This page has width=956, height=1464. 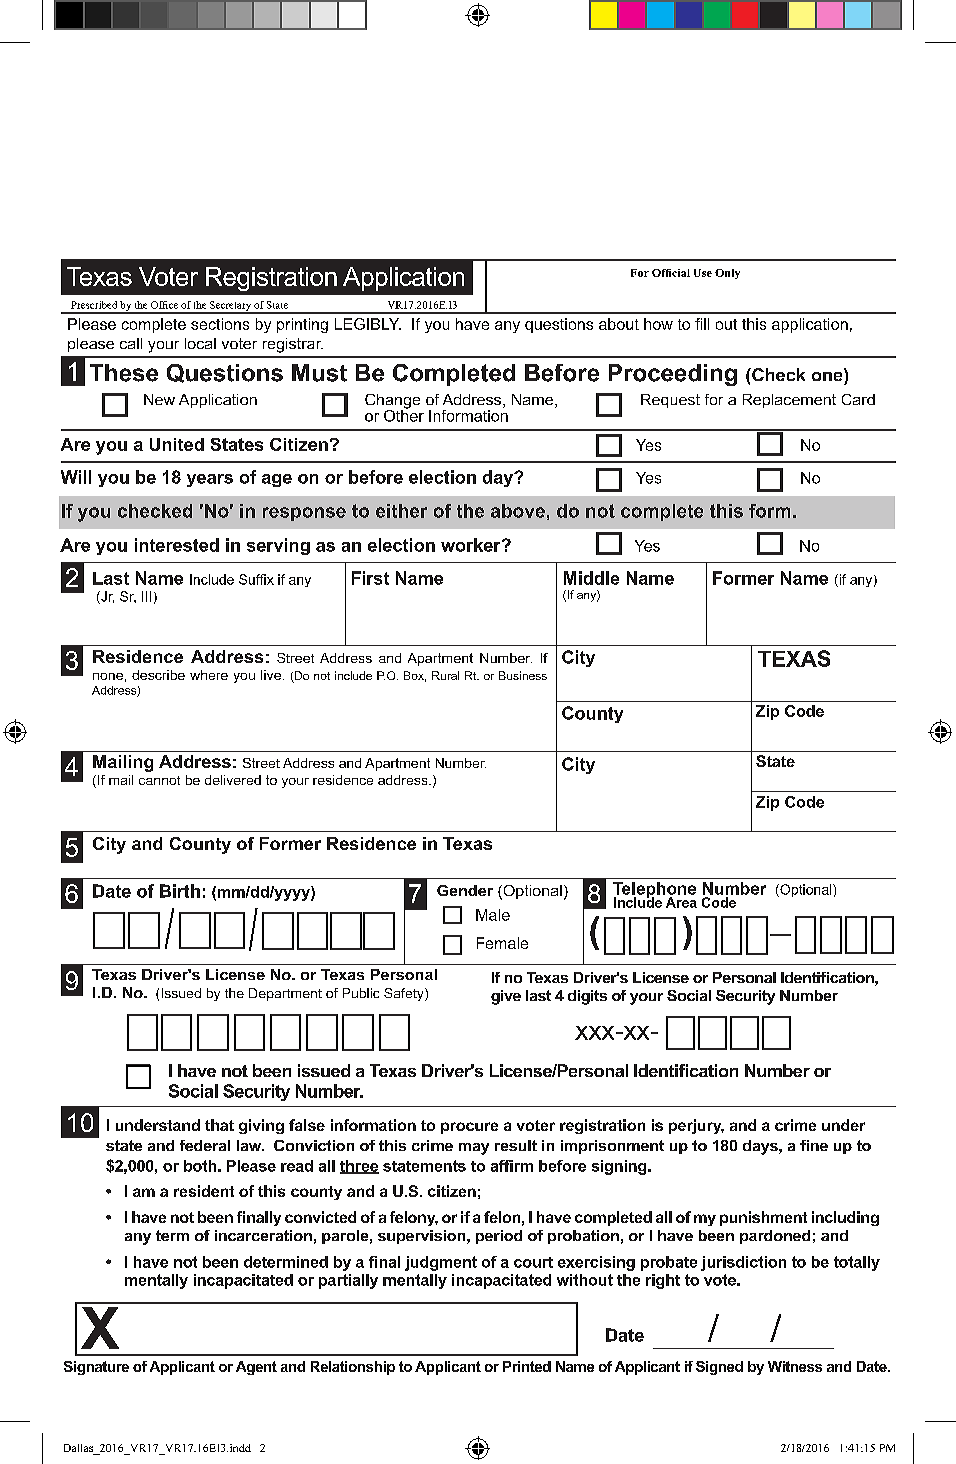 What do you see at coordinates (96, 1368) in the page?
I see `Signature` at bounding box center [96, 1368].
